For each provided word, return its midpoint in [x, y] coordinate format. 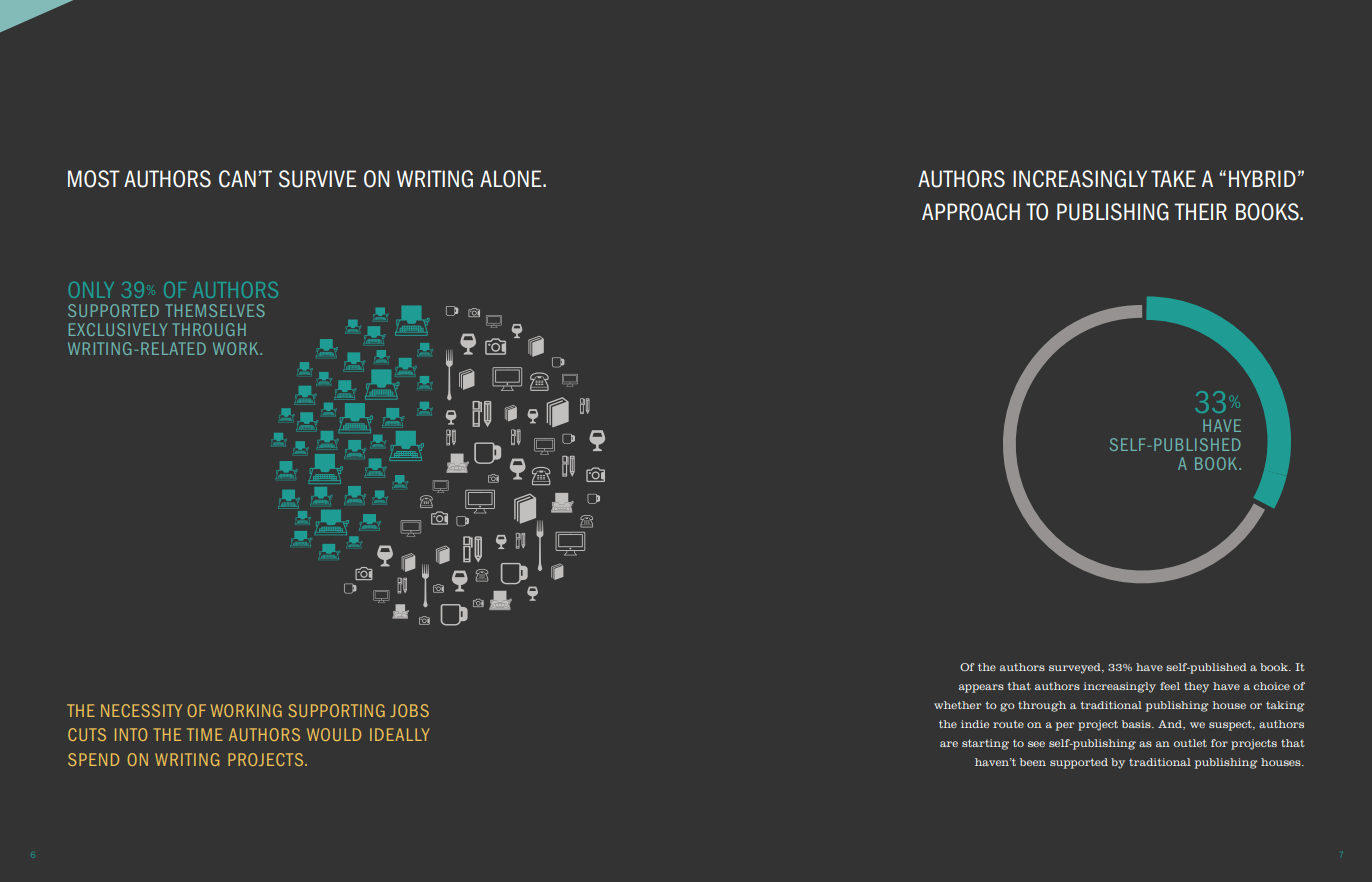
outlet [1190, 743]
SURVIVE [317, 179]
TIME [205, 734]
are [949, 744]
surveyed [1076, 668]
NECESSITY [141, 710]
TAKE [1173, 178]
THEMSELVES [215, 310]
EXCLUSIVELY [118, 329]
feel [1170, 686]
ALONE [512, 179]
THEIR [1200, 211]
